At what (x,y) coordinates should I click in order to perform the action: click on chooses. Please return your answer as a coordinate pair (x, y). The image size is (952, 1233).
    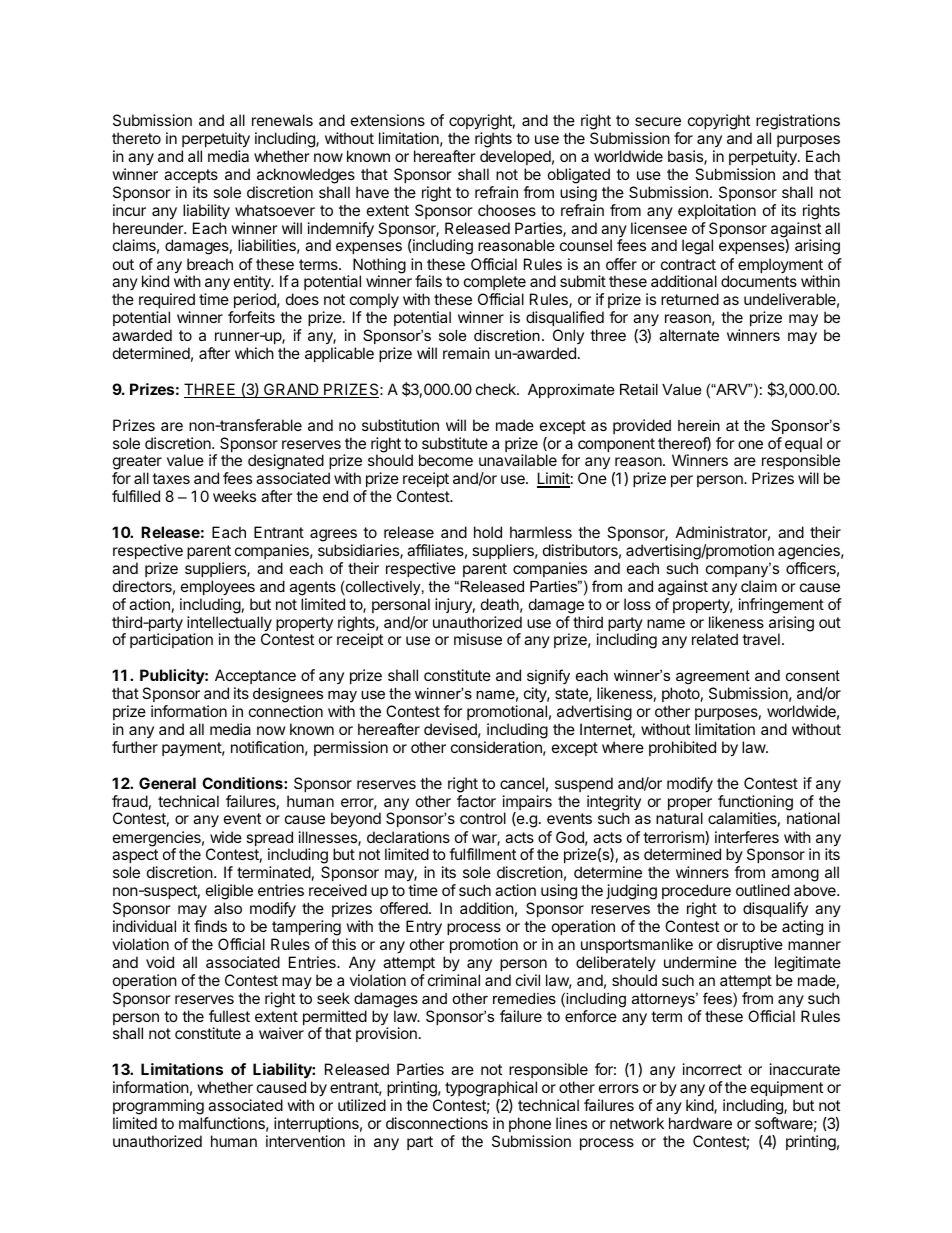
    Looking at the image, I should click on (507, 210).
